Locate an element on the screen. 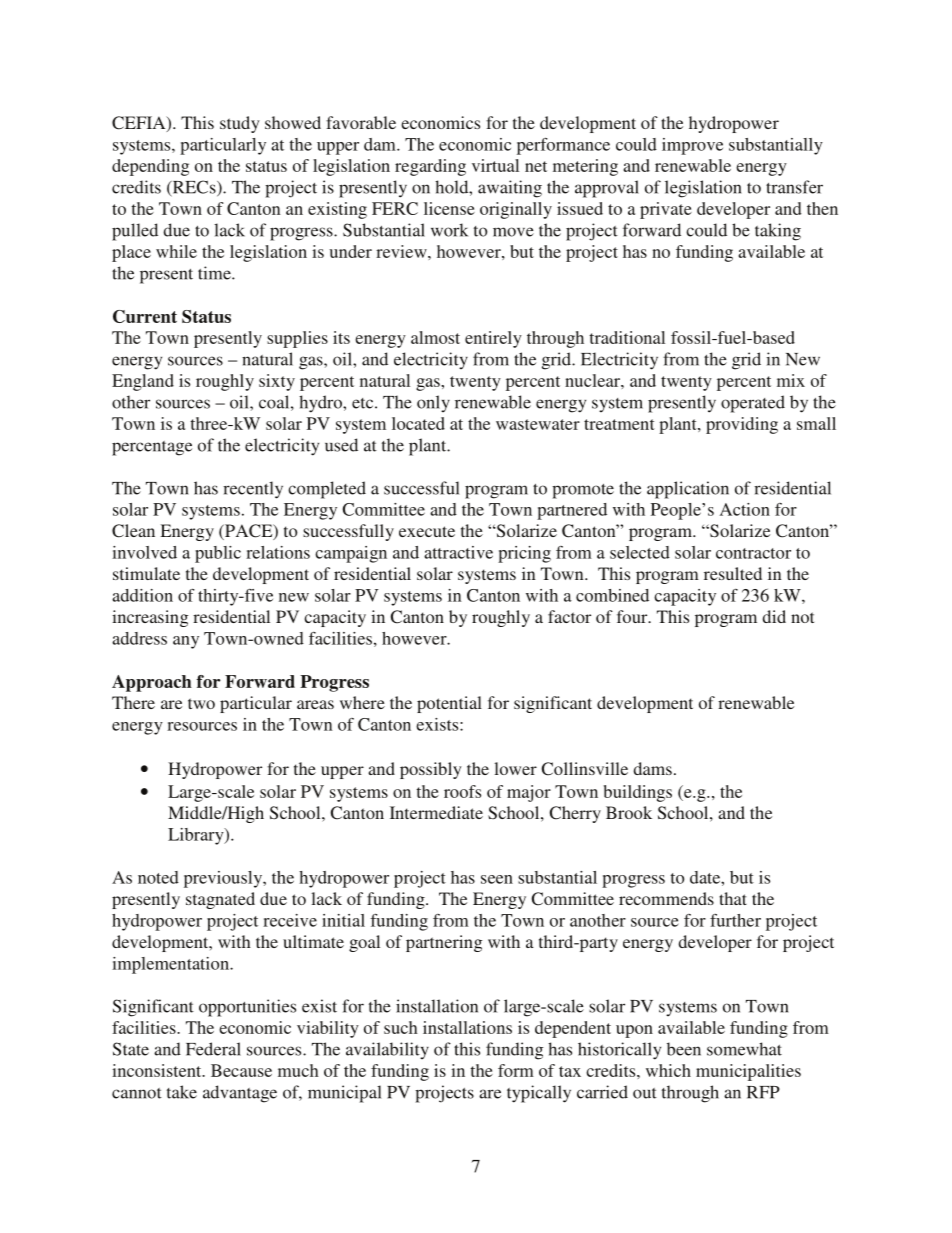 The height and width of the screenshot is (1233, 952). attractive is located at coordinates (458, 552).
